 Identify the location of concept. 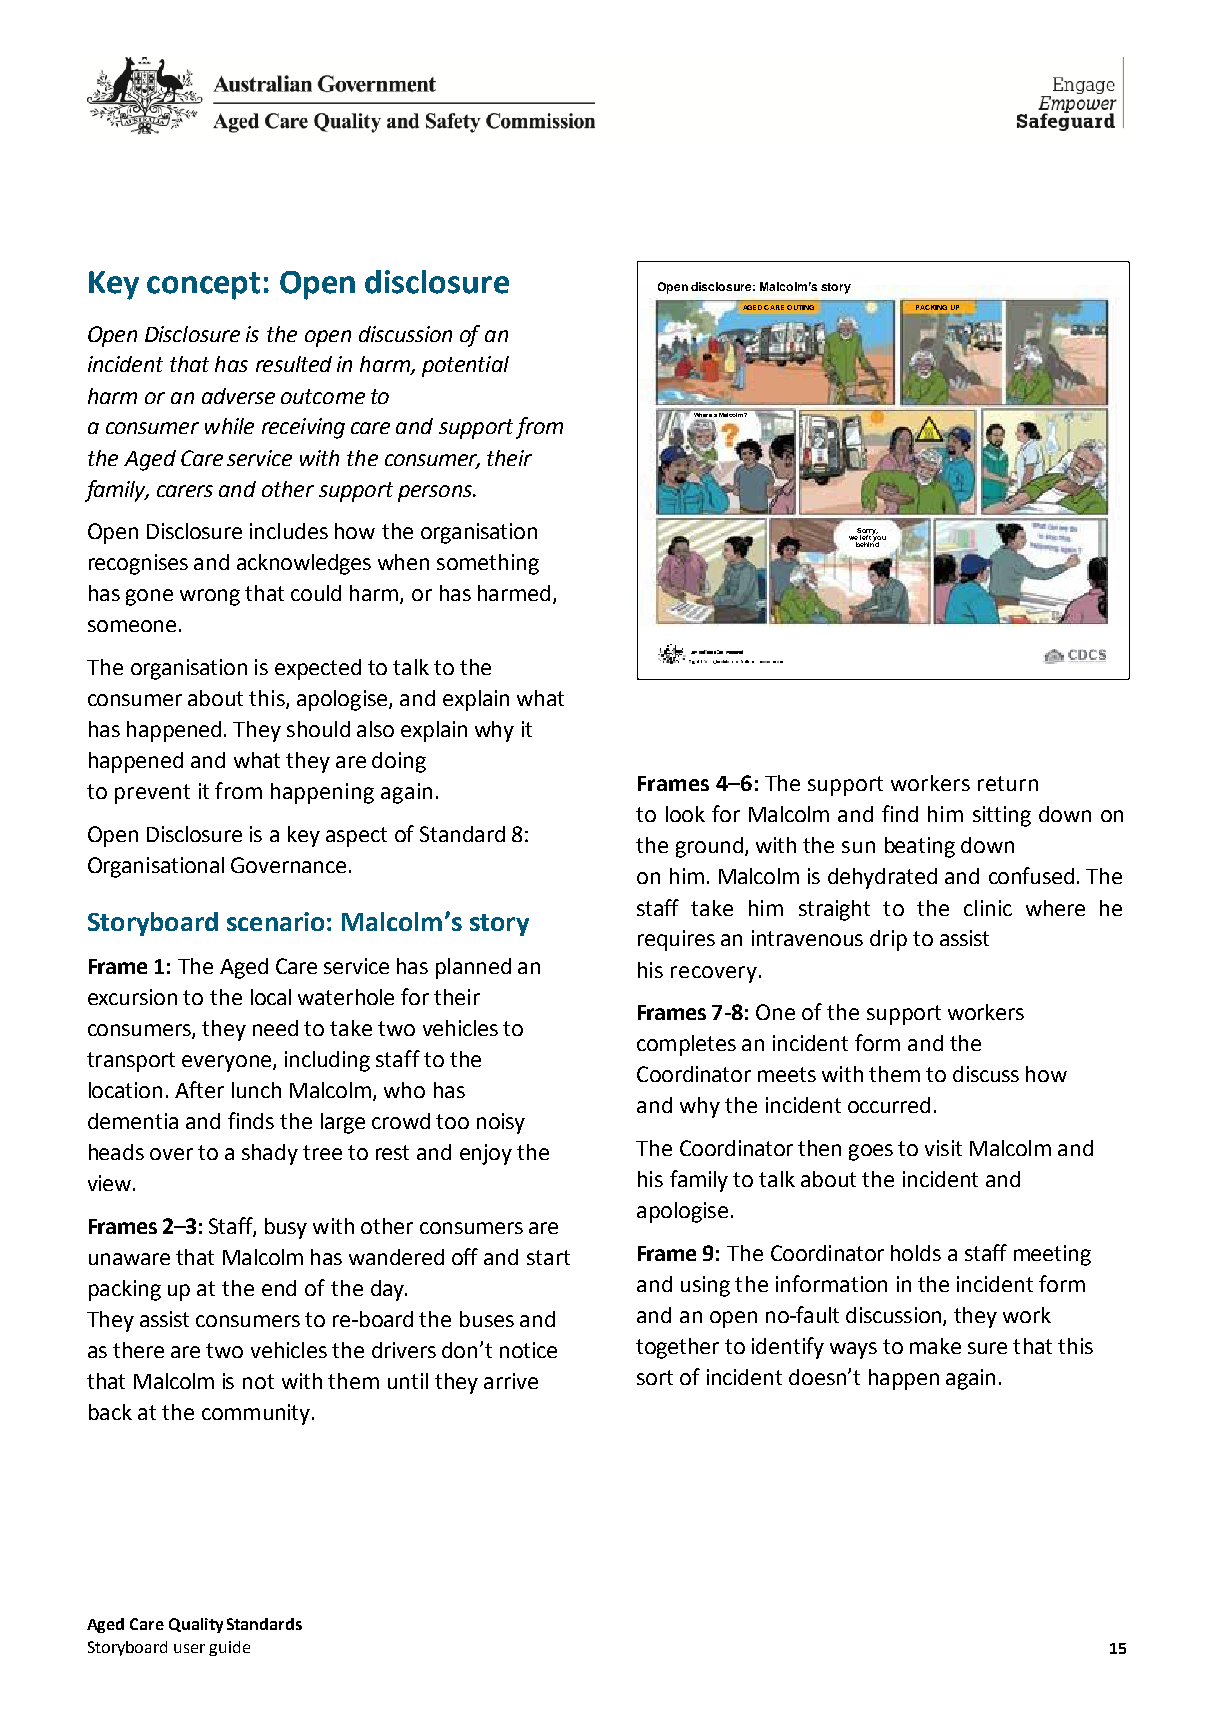
(203, 286).
